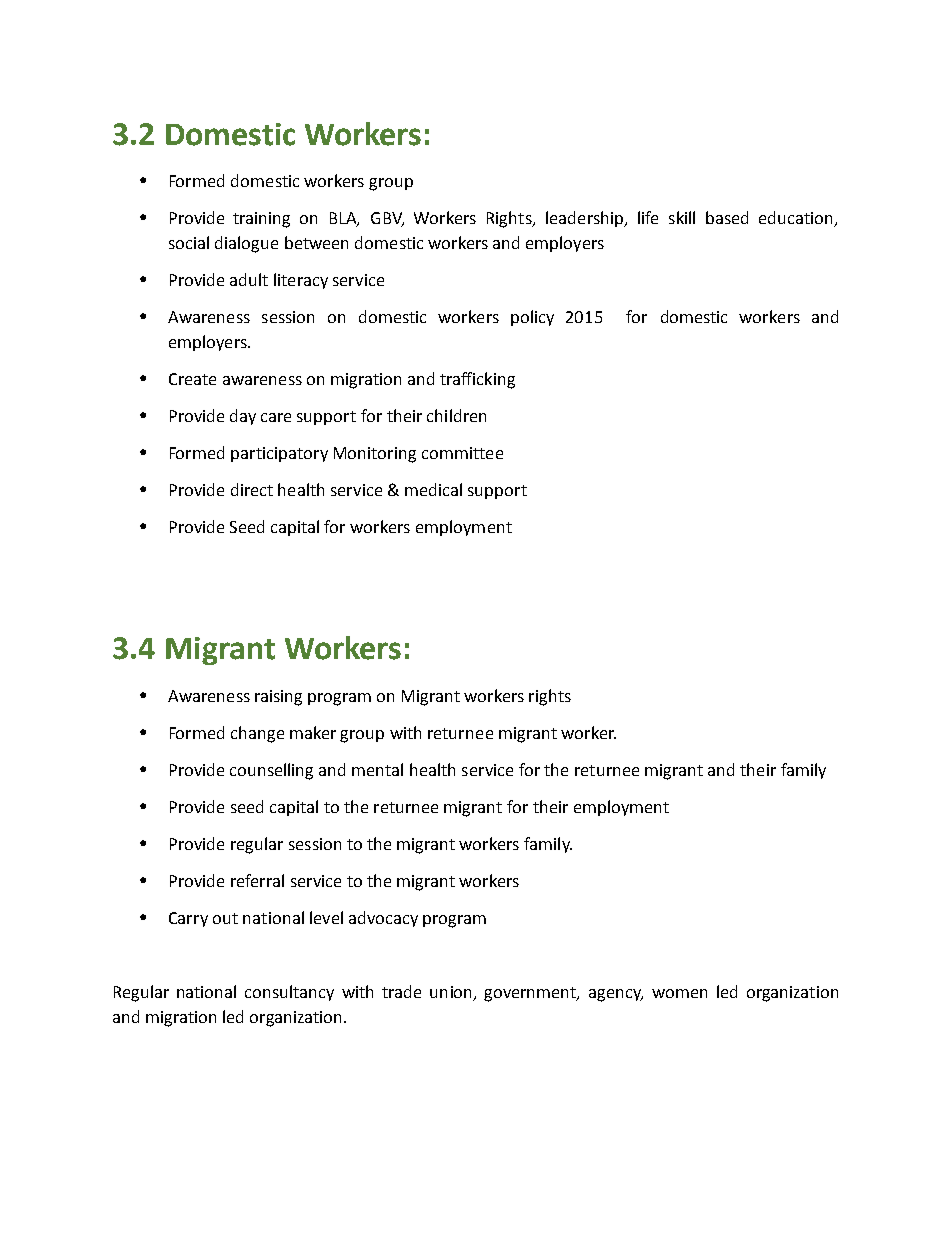  I want to click on leadership, so click(585, 219).
